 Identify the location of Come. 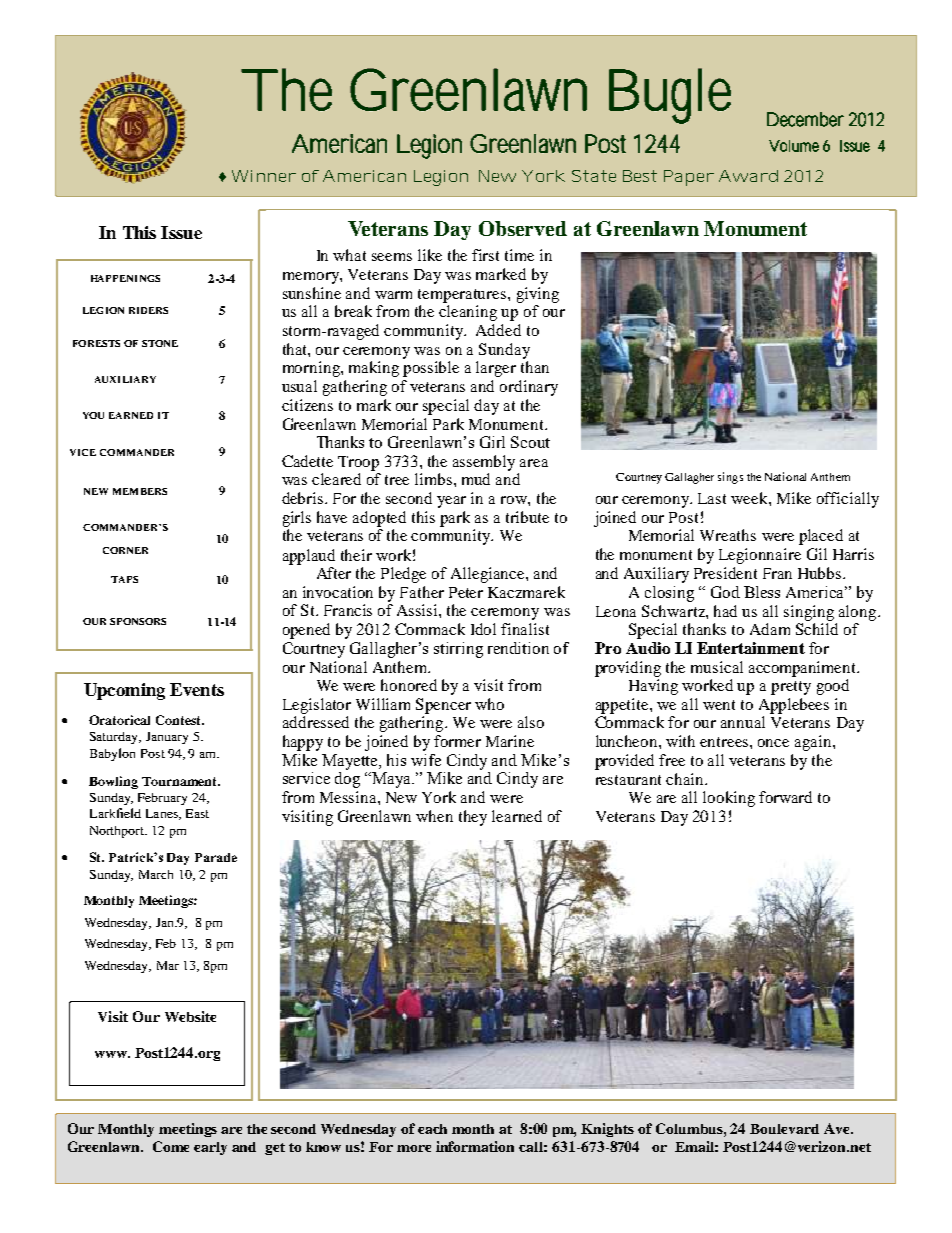
(171, 1146).
